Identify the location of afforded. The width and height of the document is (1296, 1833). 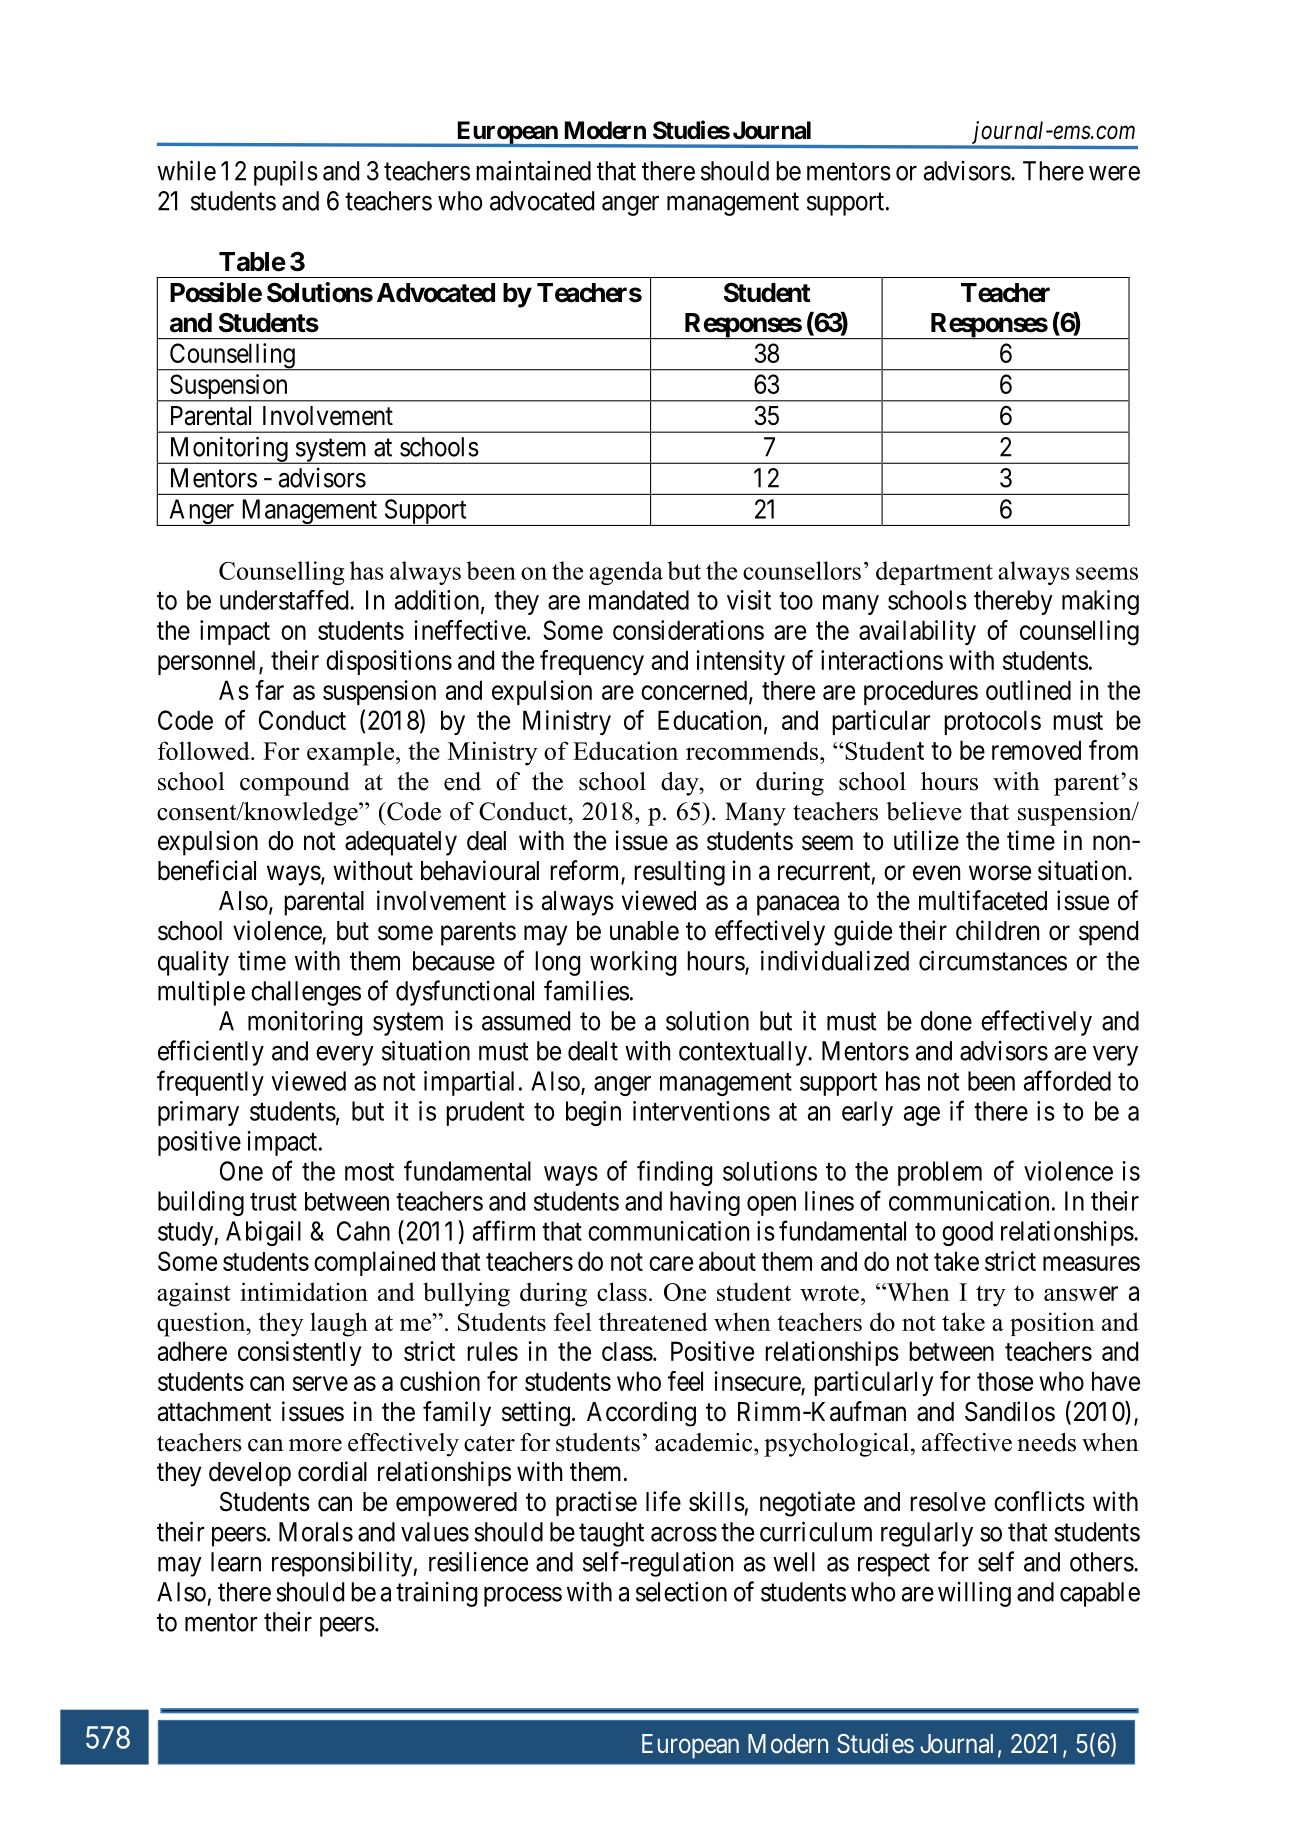
(1067, 1080).
